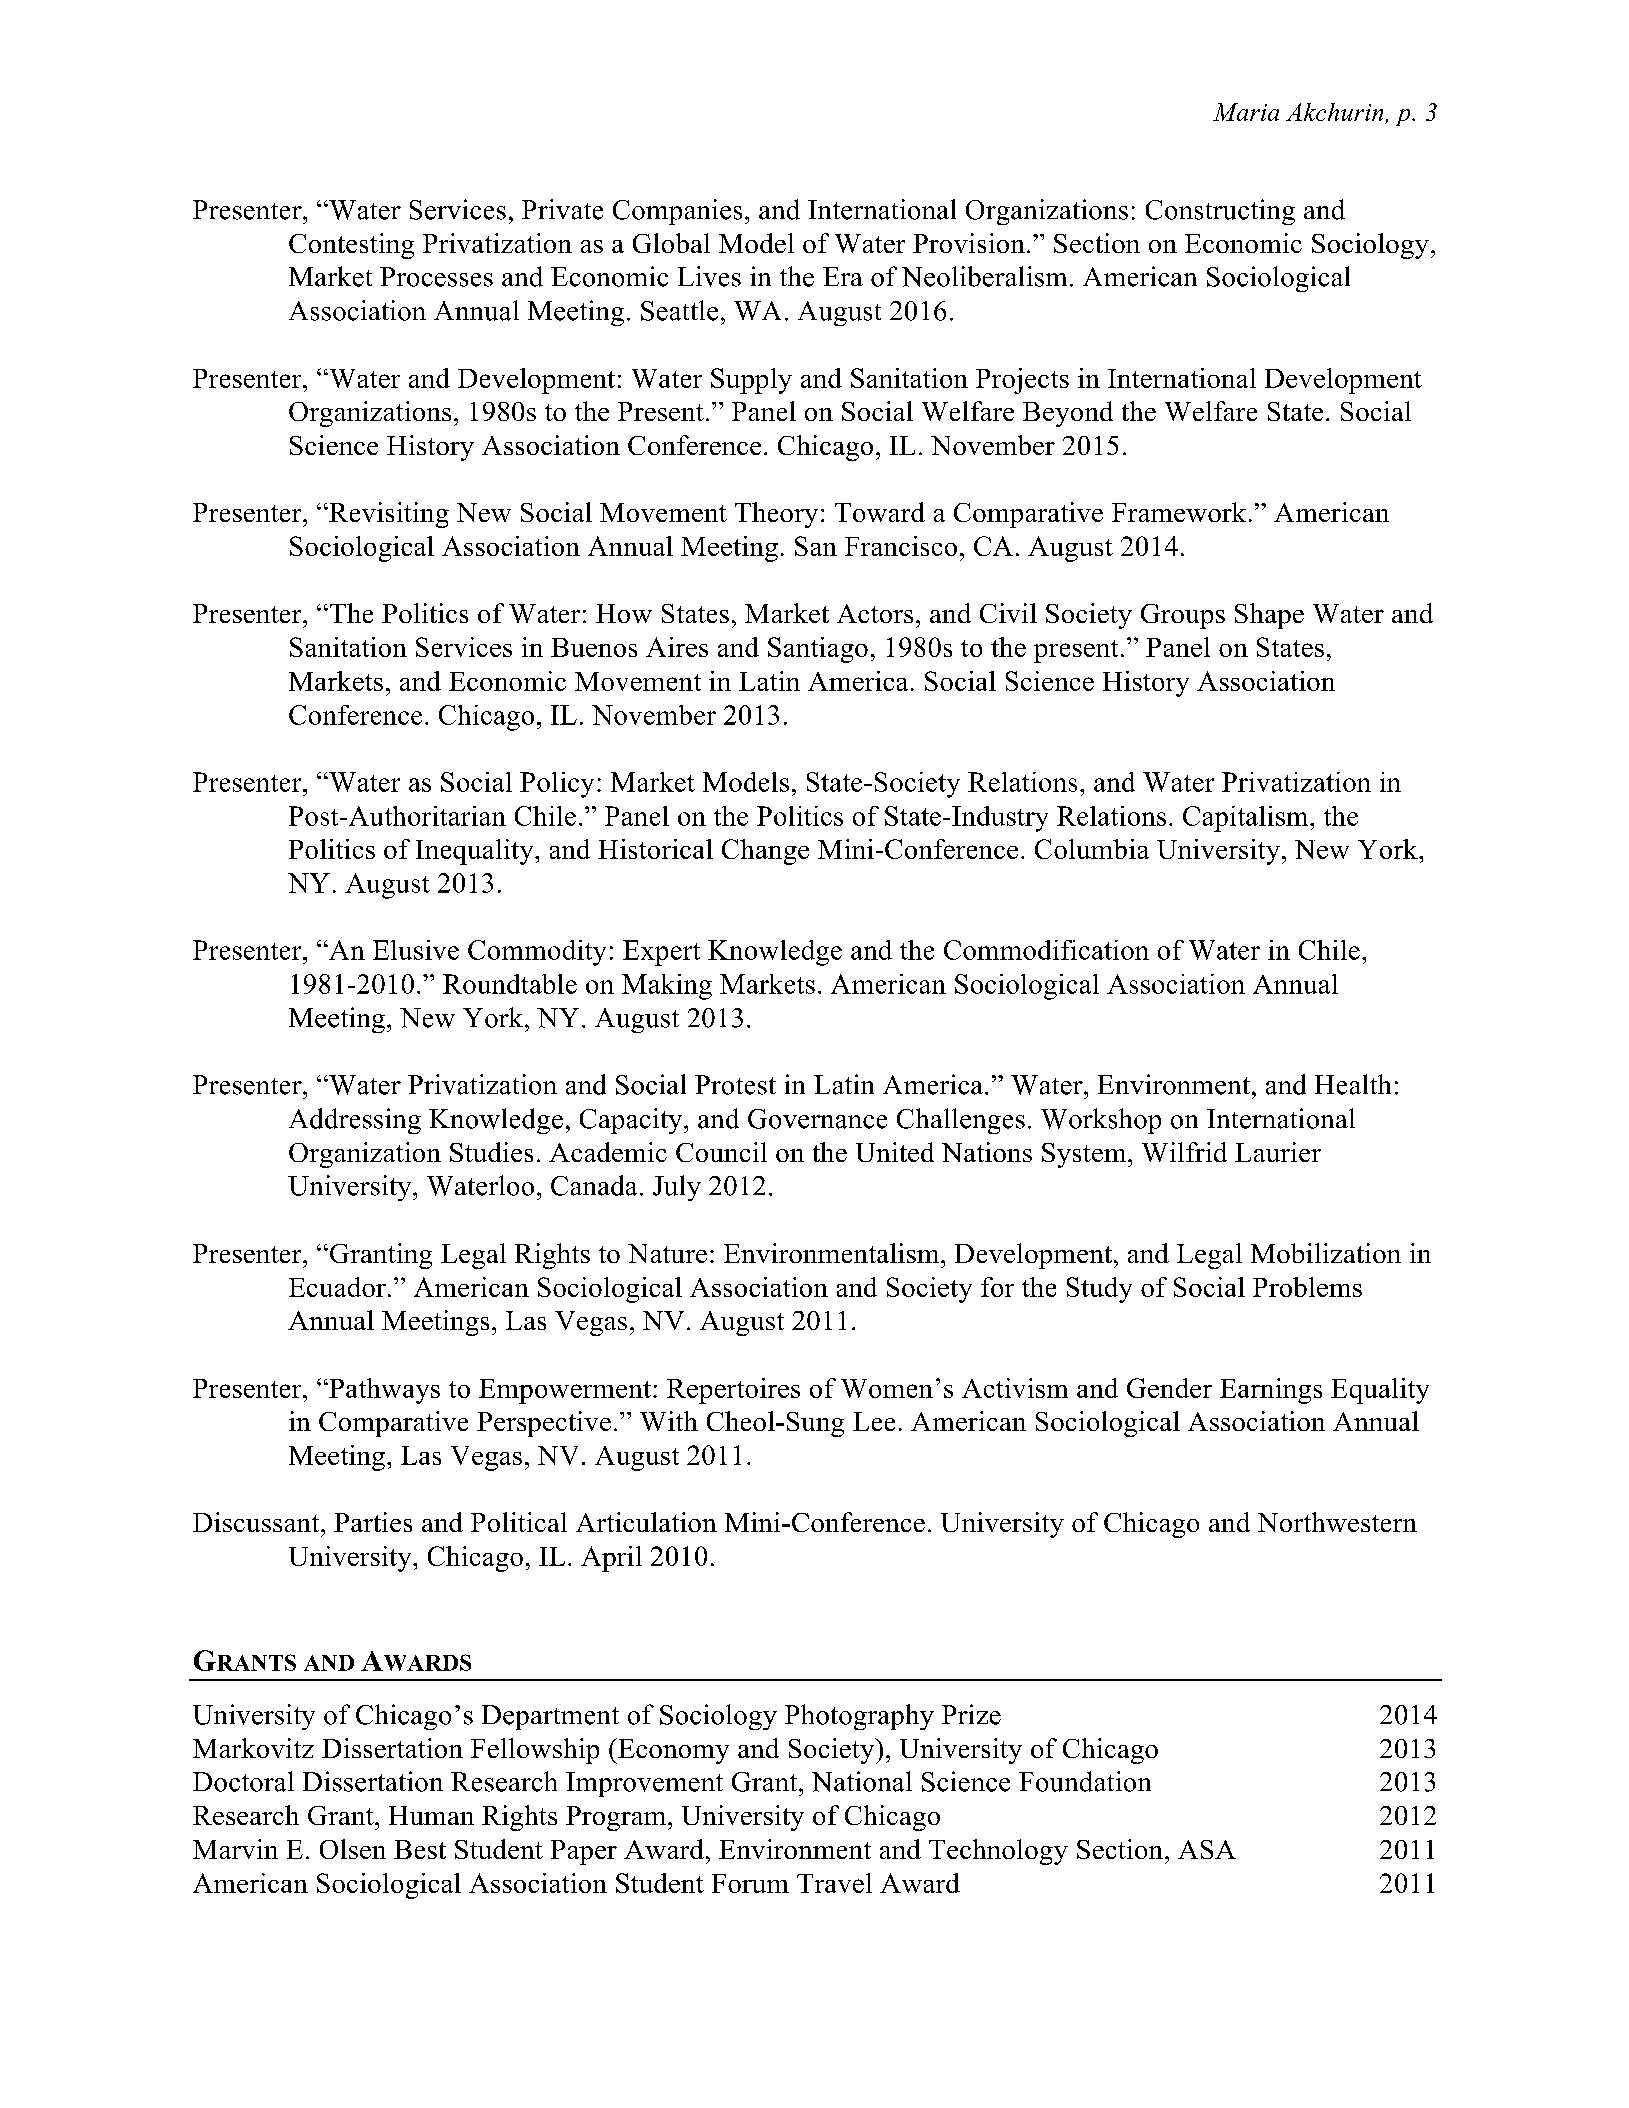 This screenshot has height=2108, width=1629. Describe the element at coordinates (1207, 1849) in the screenshot. I see `ASA` at that location.
